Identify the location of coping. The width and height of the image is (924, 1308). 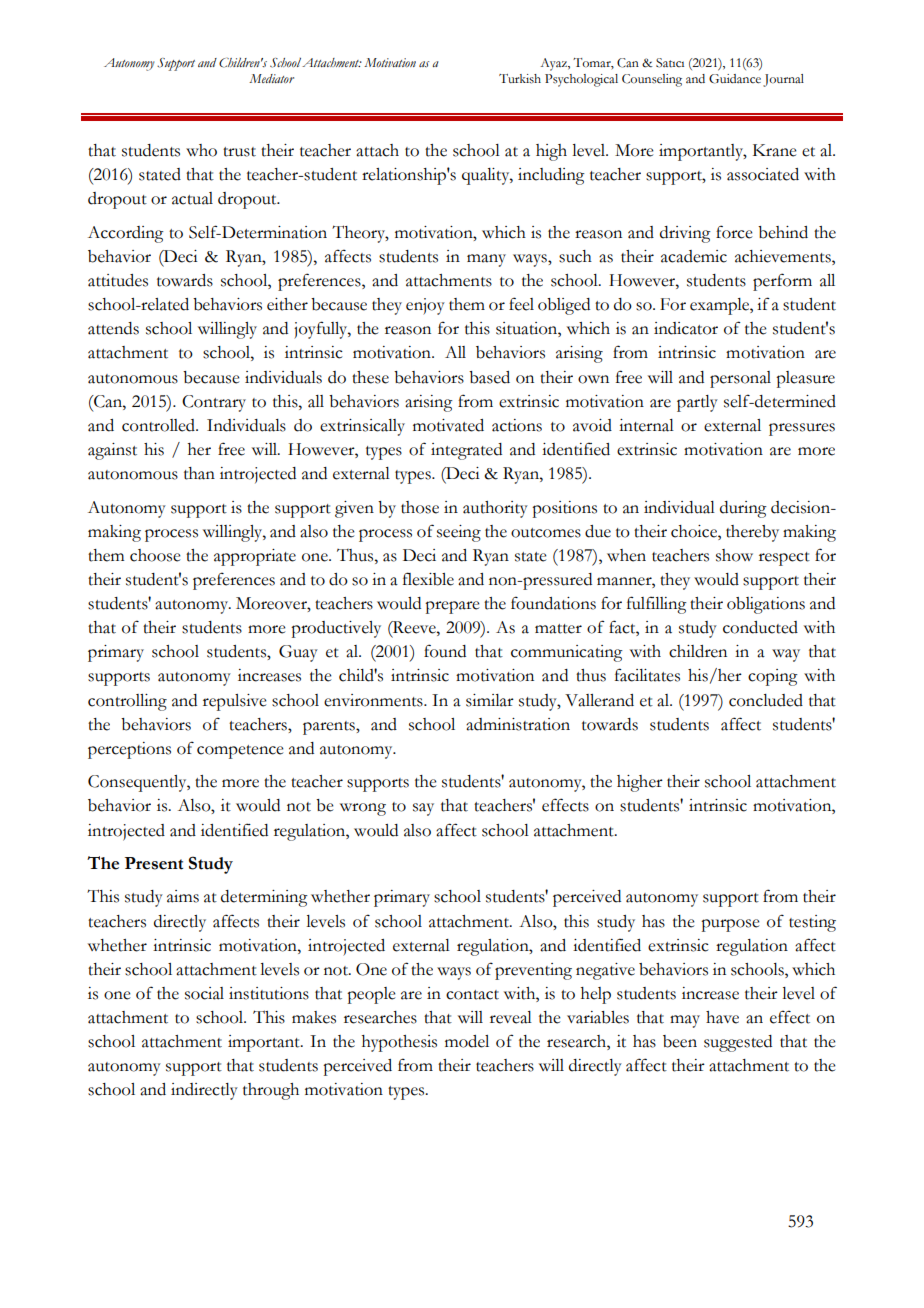
(773, 677).
